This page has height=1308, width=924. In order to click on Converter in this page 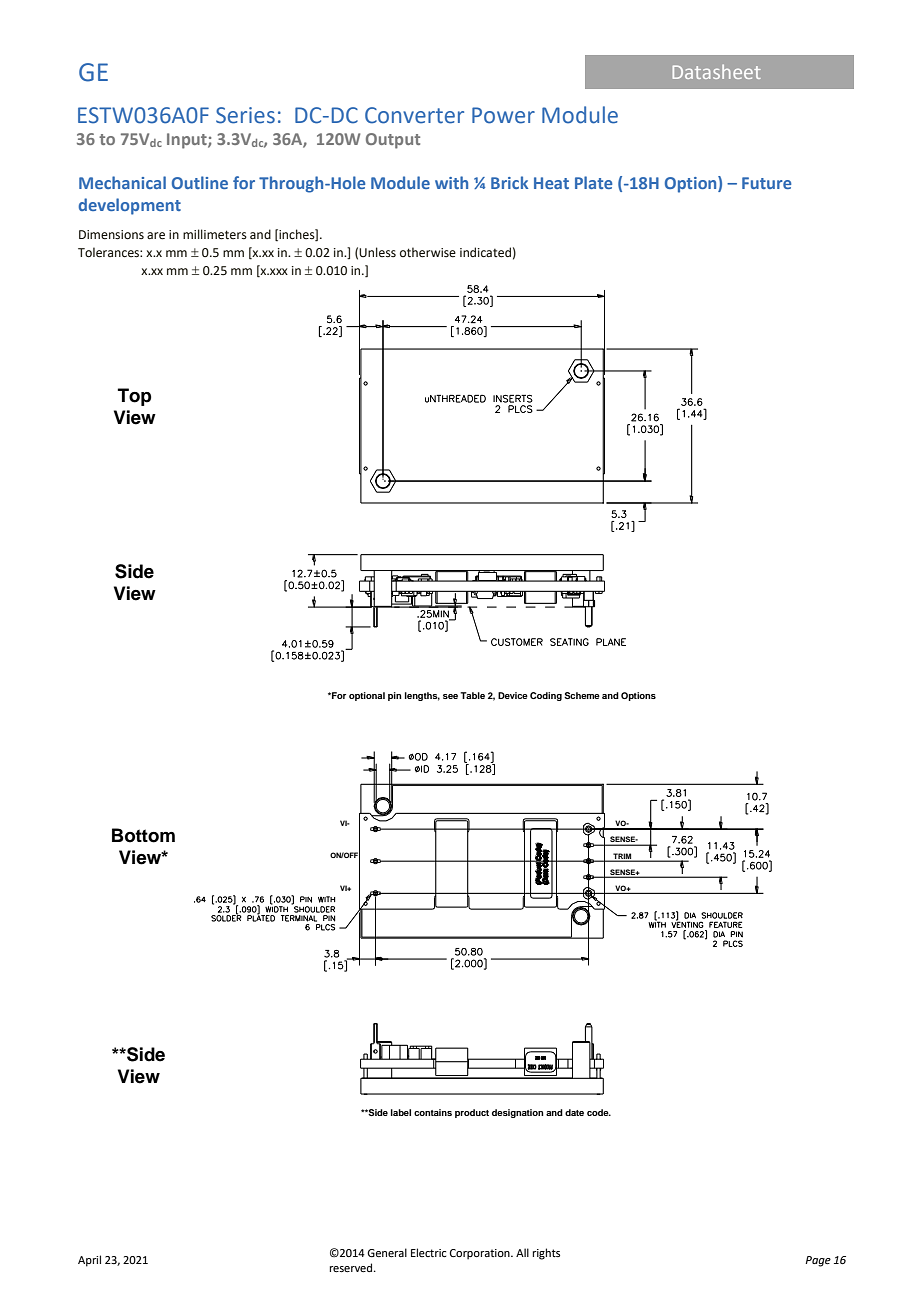, I will do `click(414, 115)`.
